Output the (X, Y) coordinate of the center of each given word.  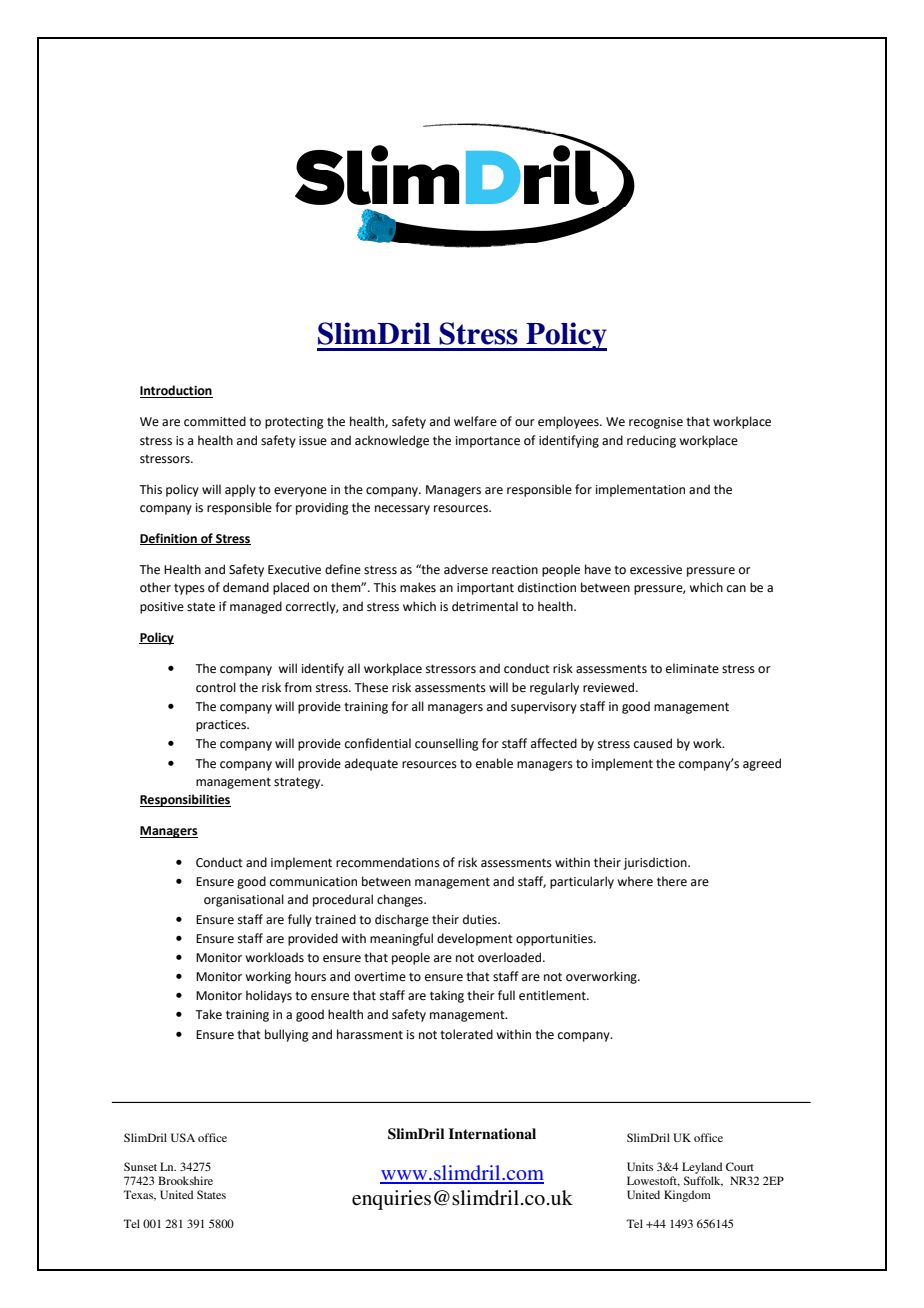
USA (183, 1137)
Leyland (702, 1168)
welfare (475, 421)
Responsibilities (185, 800)
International (492, 1133)
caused (653, 743)
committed (215, 421)
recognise (656, 423)
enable (494, 763)
